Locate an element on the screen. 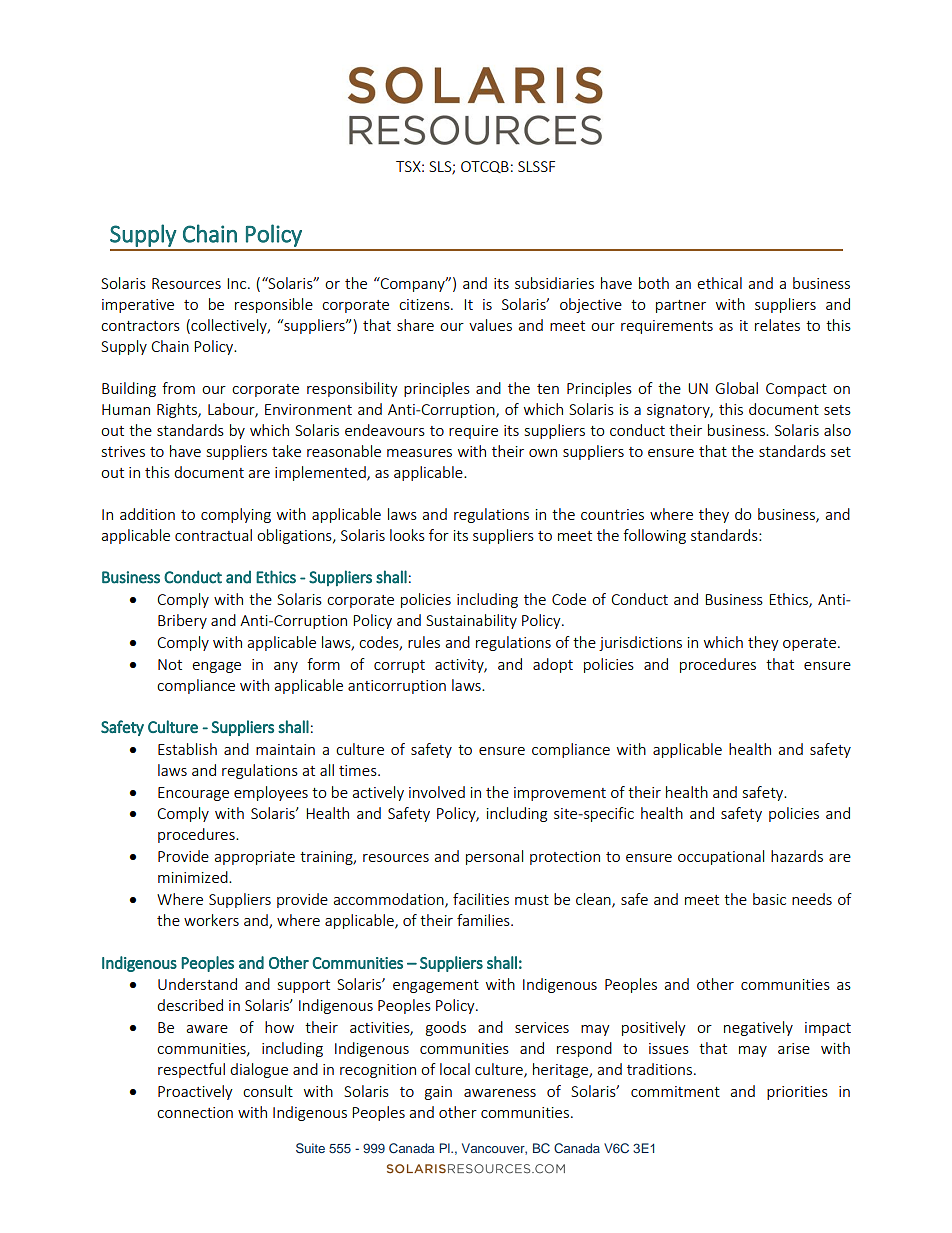  basic is located at coordinates (769, 899).
